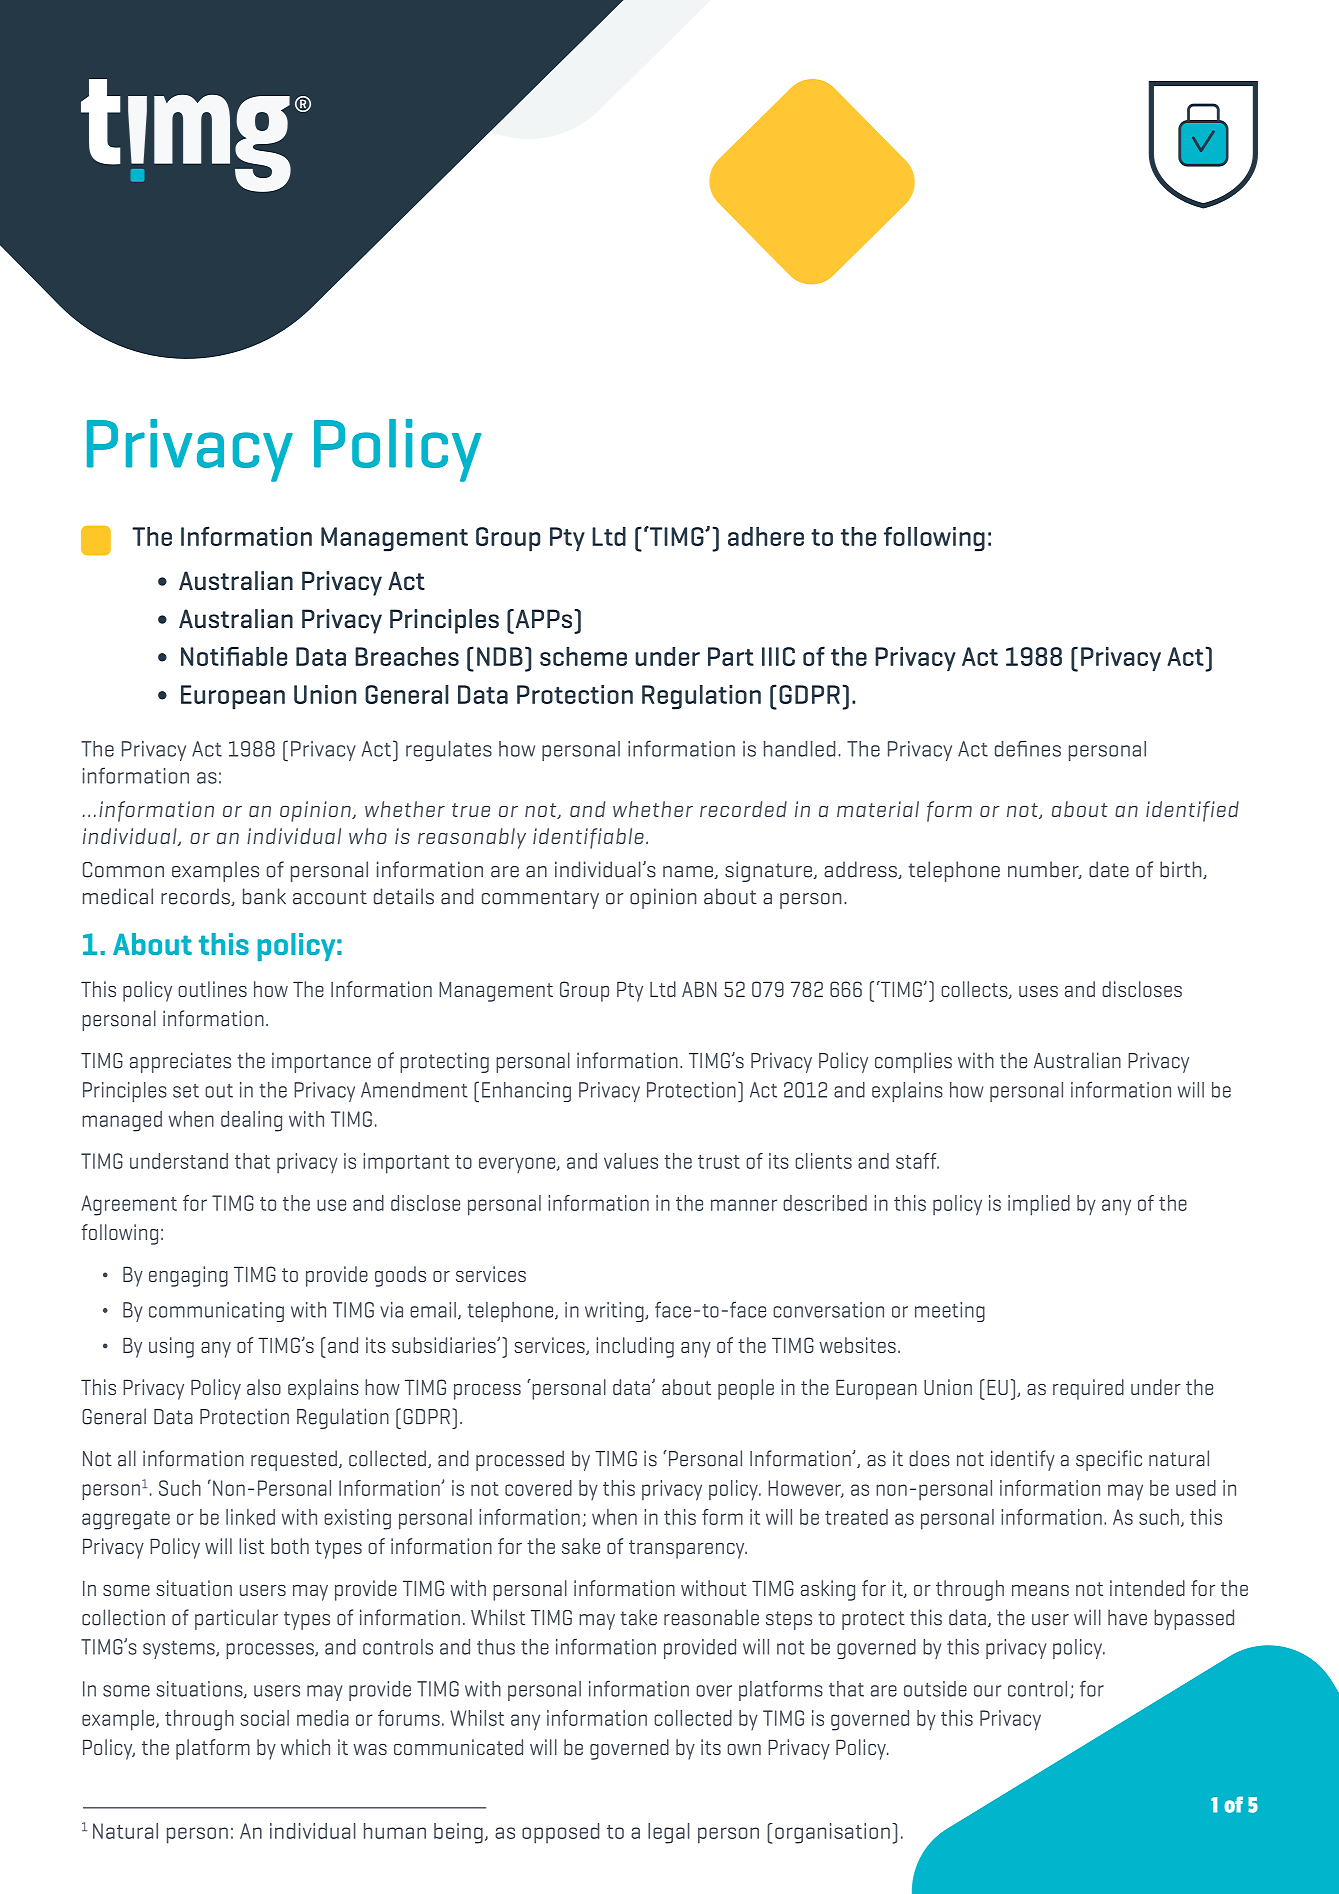  Describe the element at coordinates (407, 656) in the screenshot. I see `Breaches` at that location.
